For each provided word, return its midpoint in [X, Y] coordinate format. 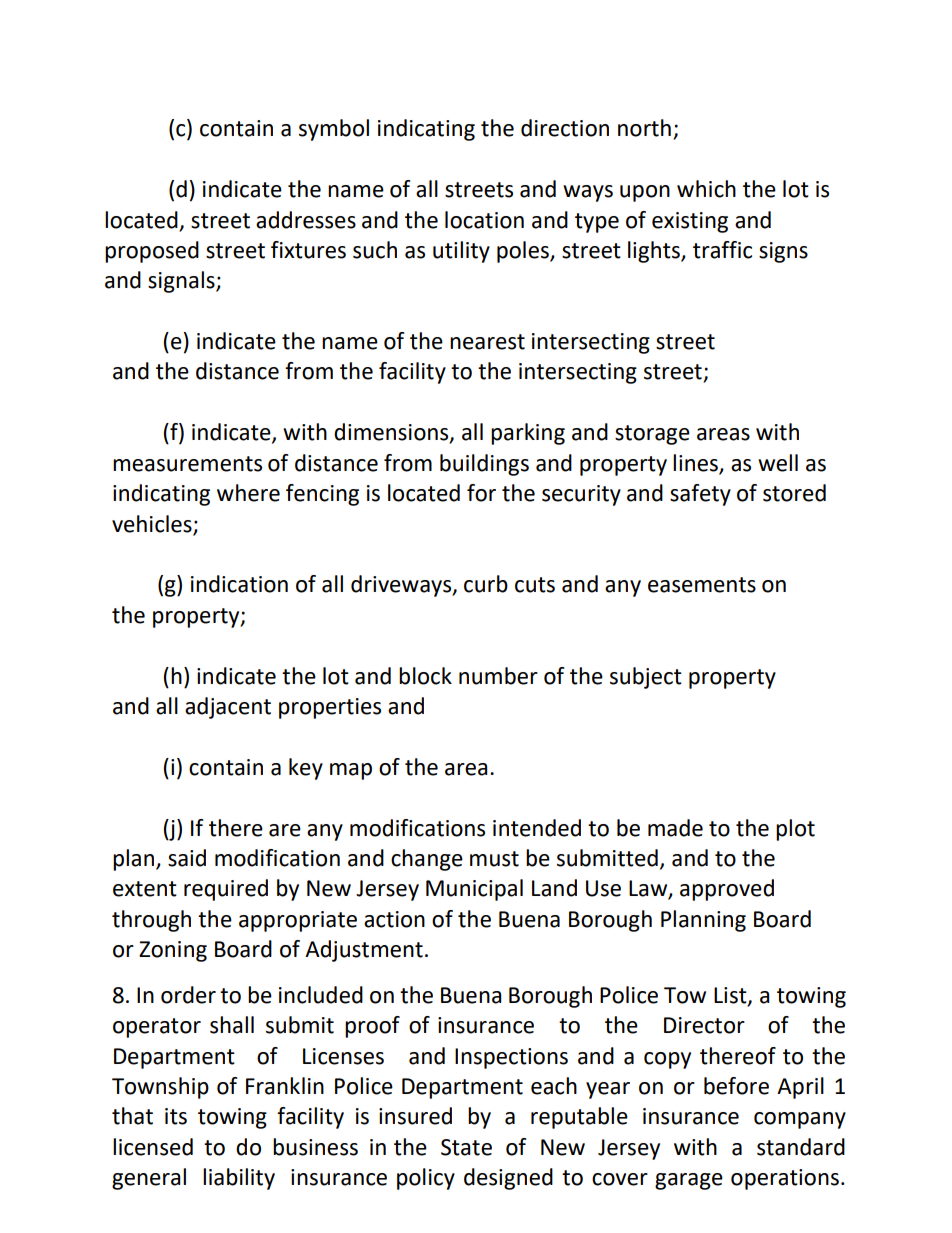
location [484, 220]
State [466, 1147]
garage [689, 1181]
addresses [306, 220]
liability [239, 1179]
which [706, 189]
